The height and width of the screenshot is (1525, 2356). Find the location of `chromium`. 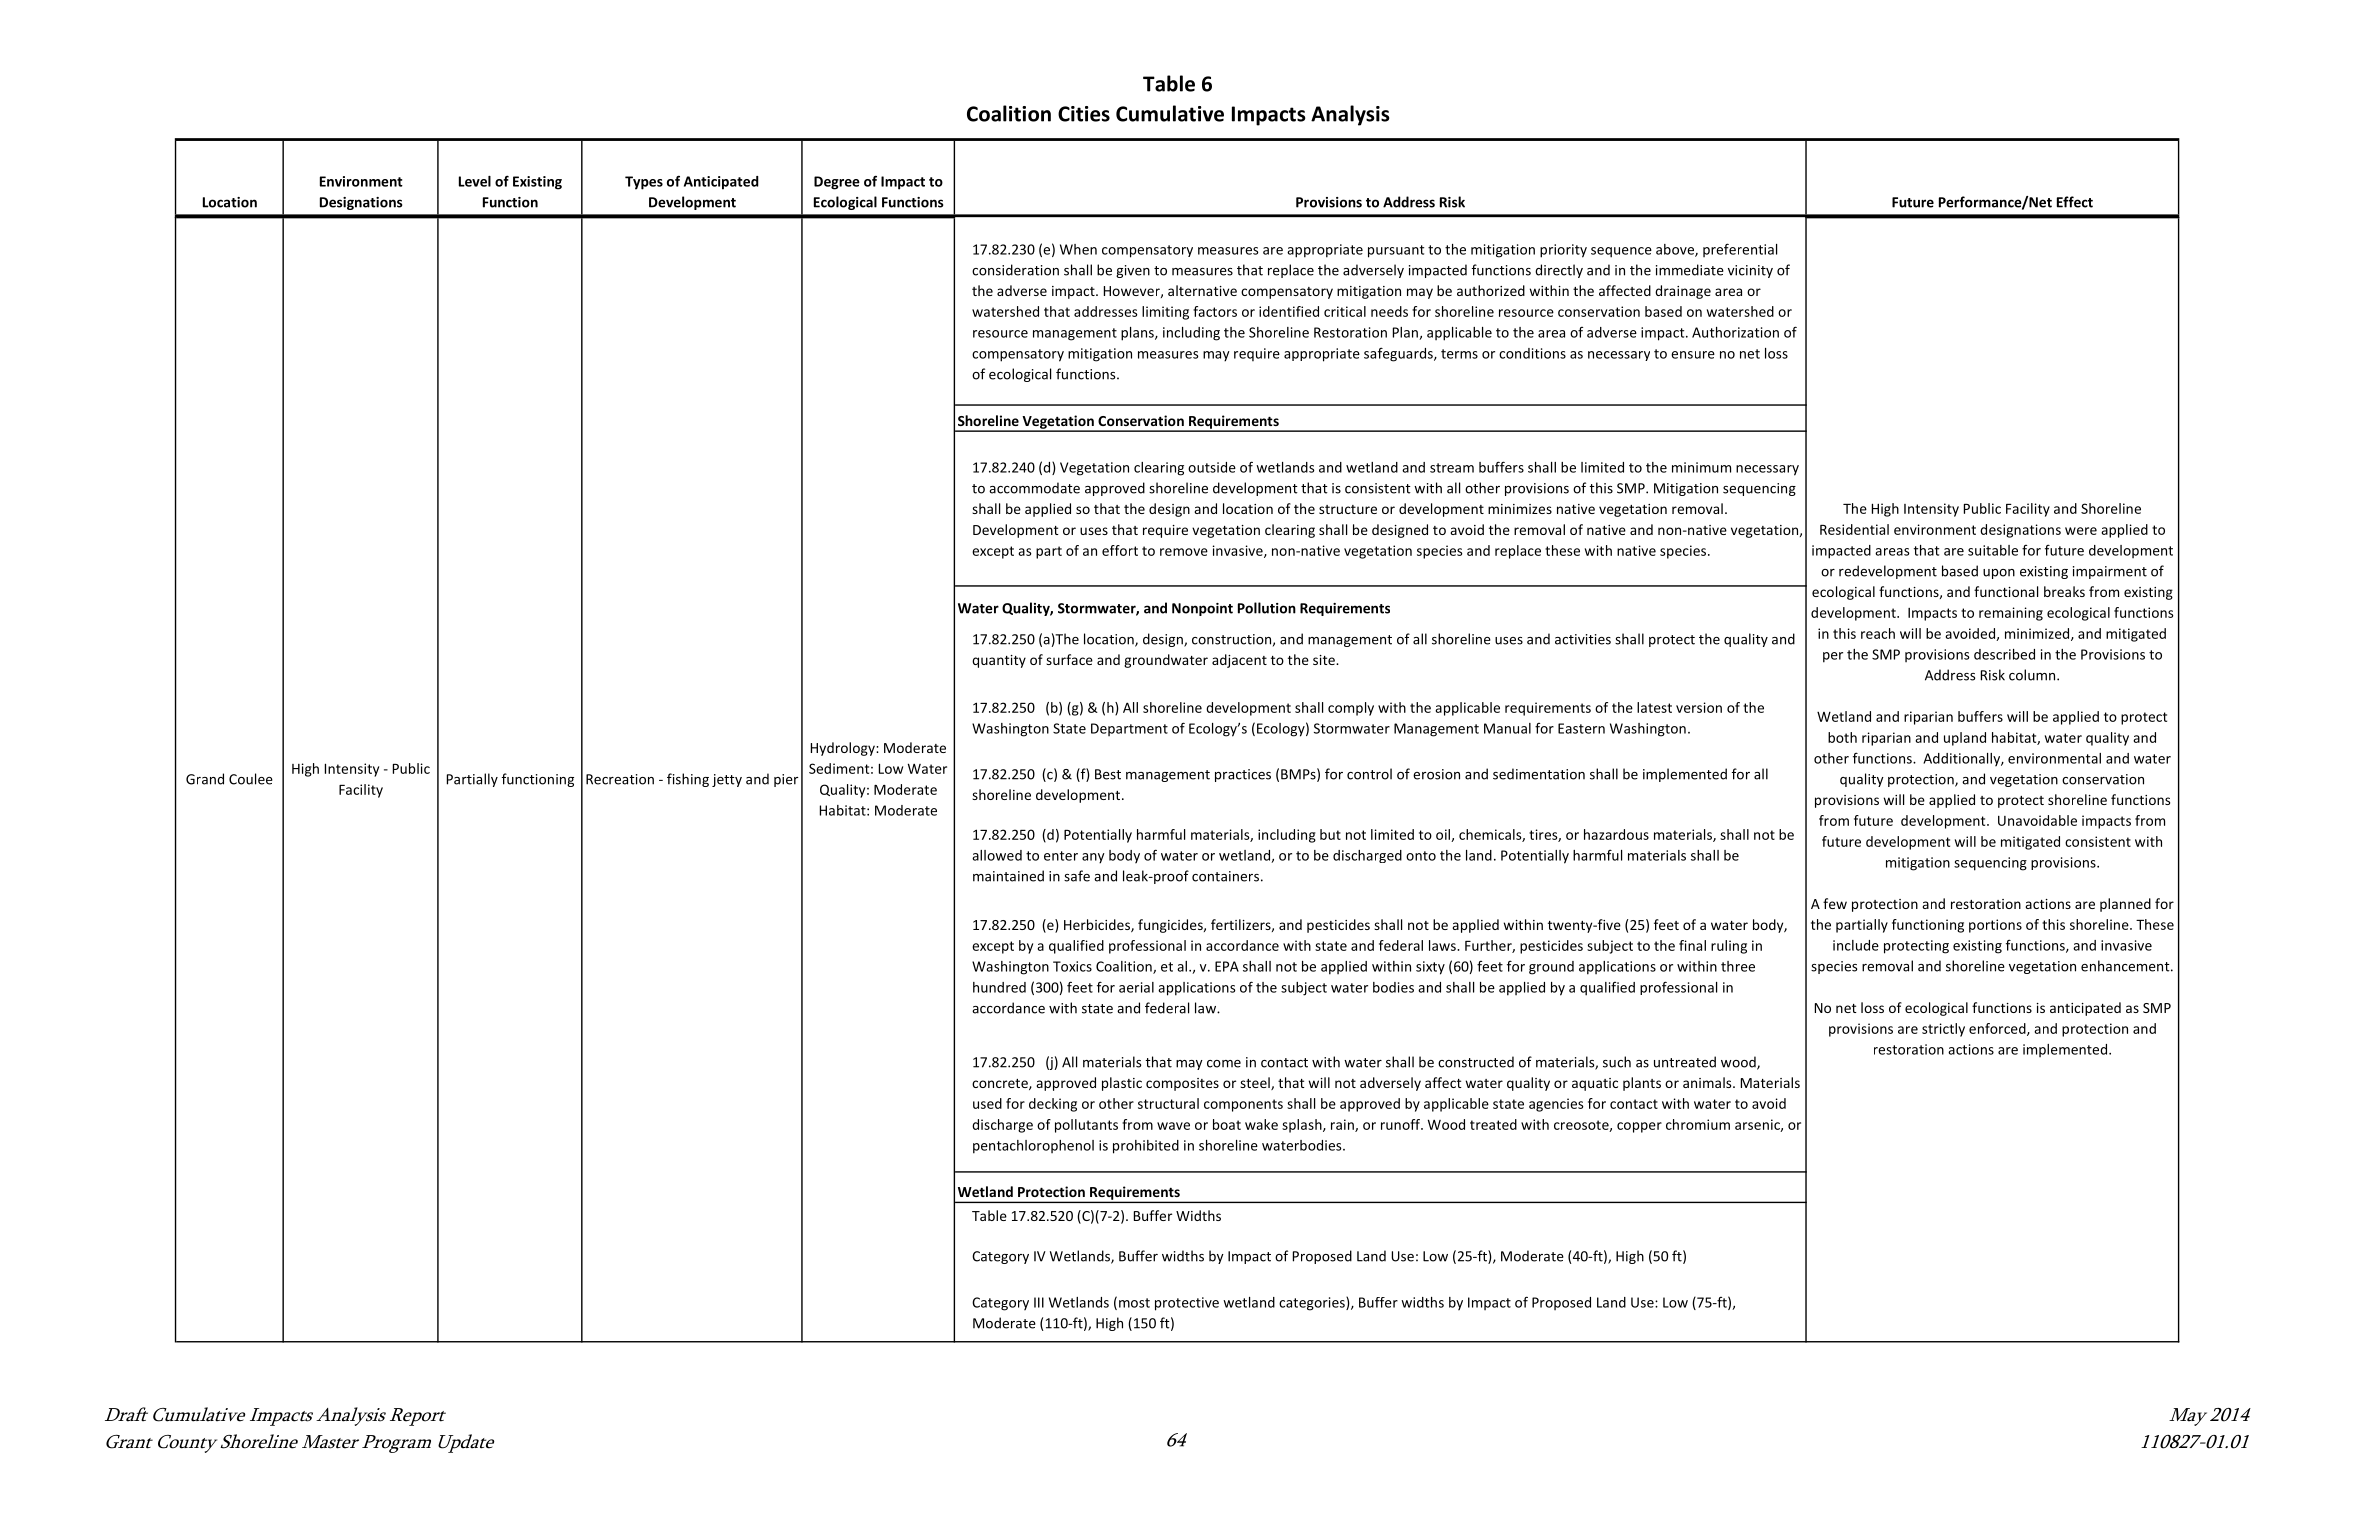

chromium is located at coordinates (1698, 1124).
